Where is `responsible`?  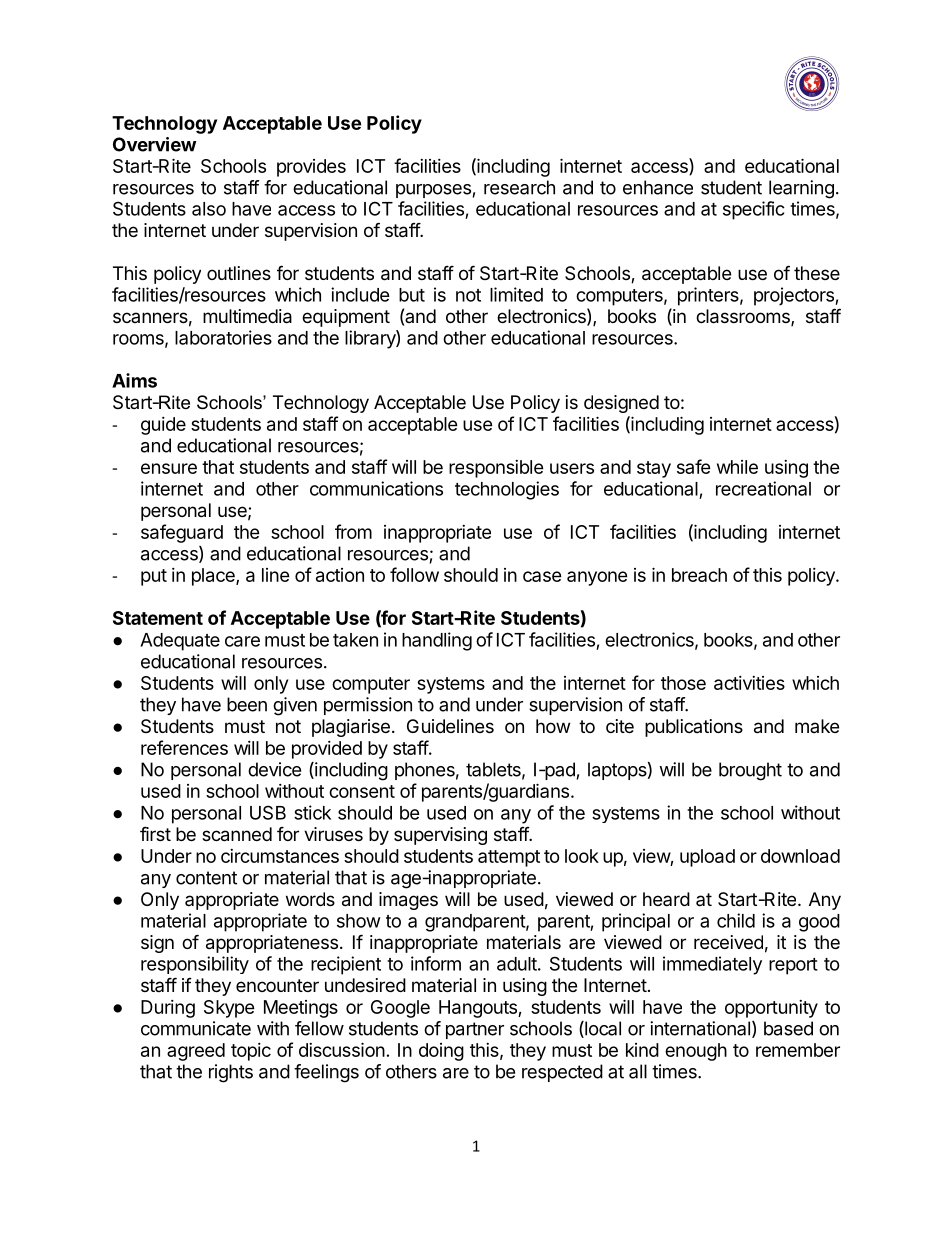
responsible is located at coordinates (496, 469).
